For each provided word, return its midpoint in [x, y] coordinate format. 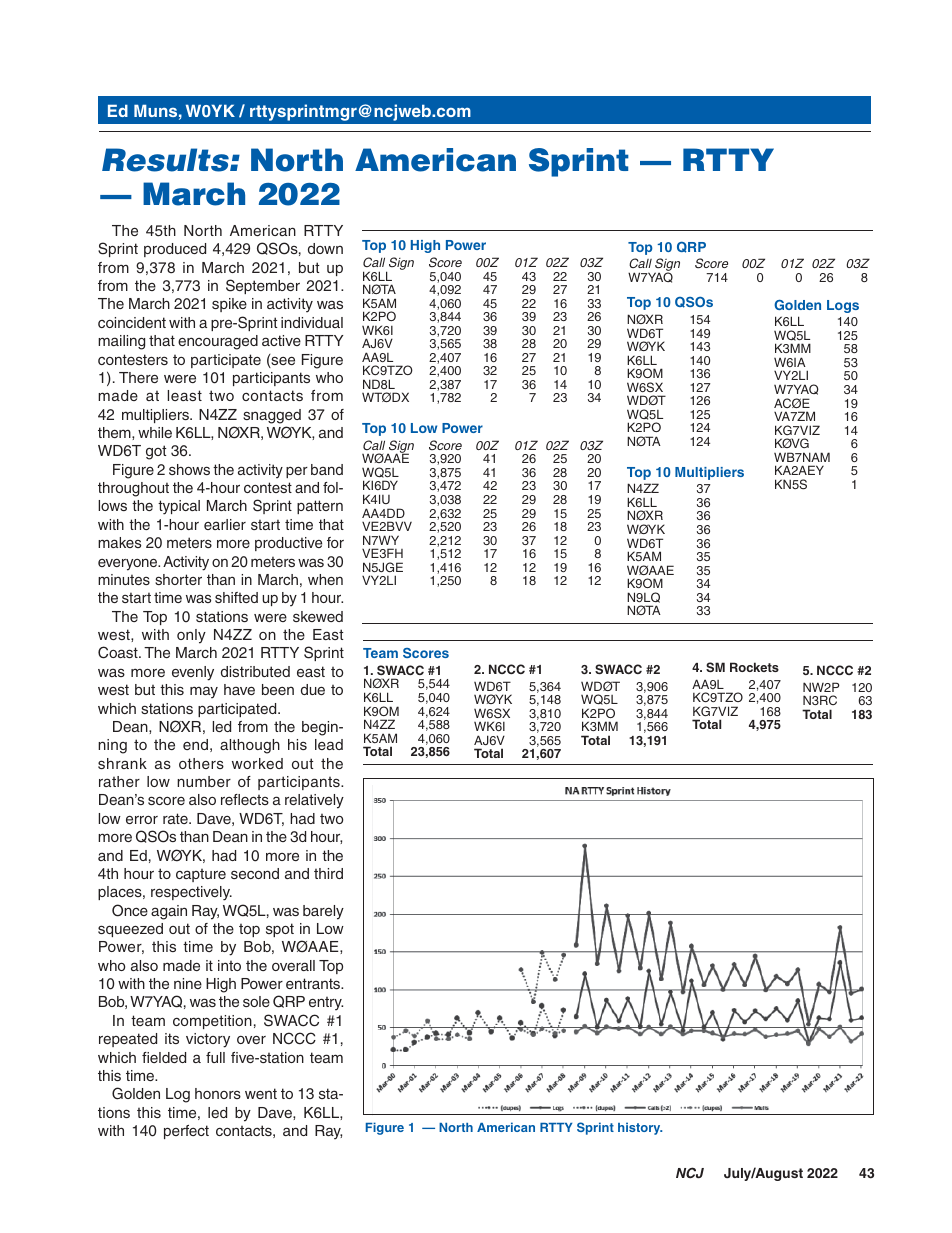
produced [175, 250]
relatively [314, 801]
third [328, 873]
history [640, 1128]
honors [218, 1093]
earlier [225, 524]
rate [176, 818]
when [325, 579]
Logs [843, 306]
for [335, 542]
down [325, 248]
